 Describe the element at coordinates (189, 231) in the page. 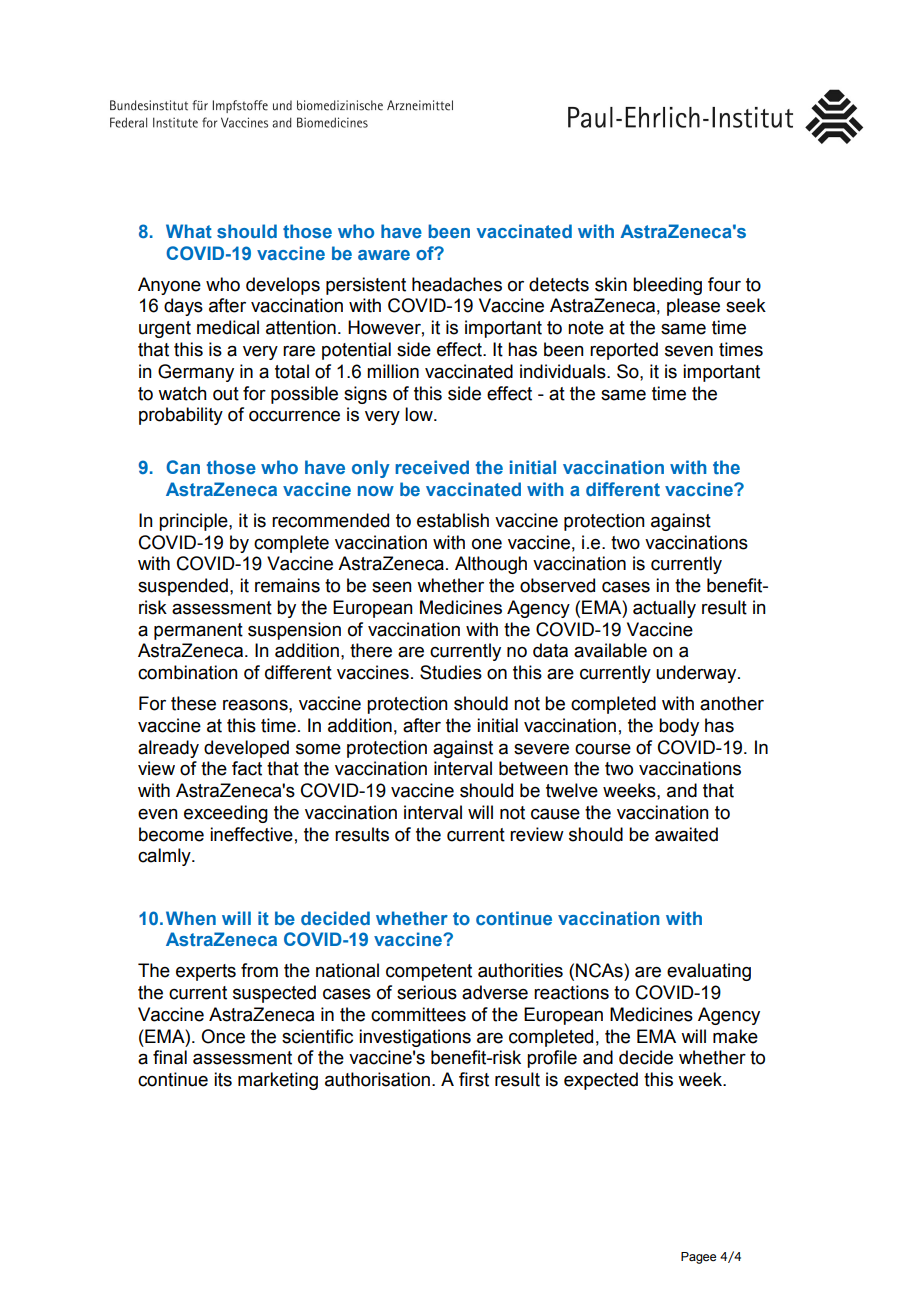

I see `What` at that location.
